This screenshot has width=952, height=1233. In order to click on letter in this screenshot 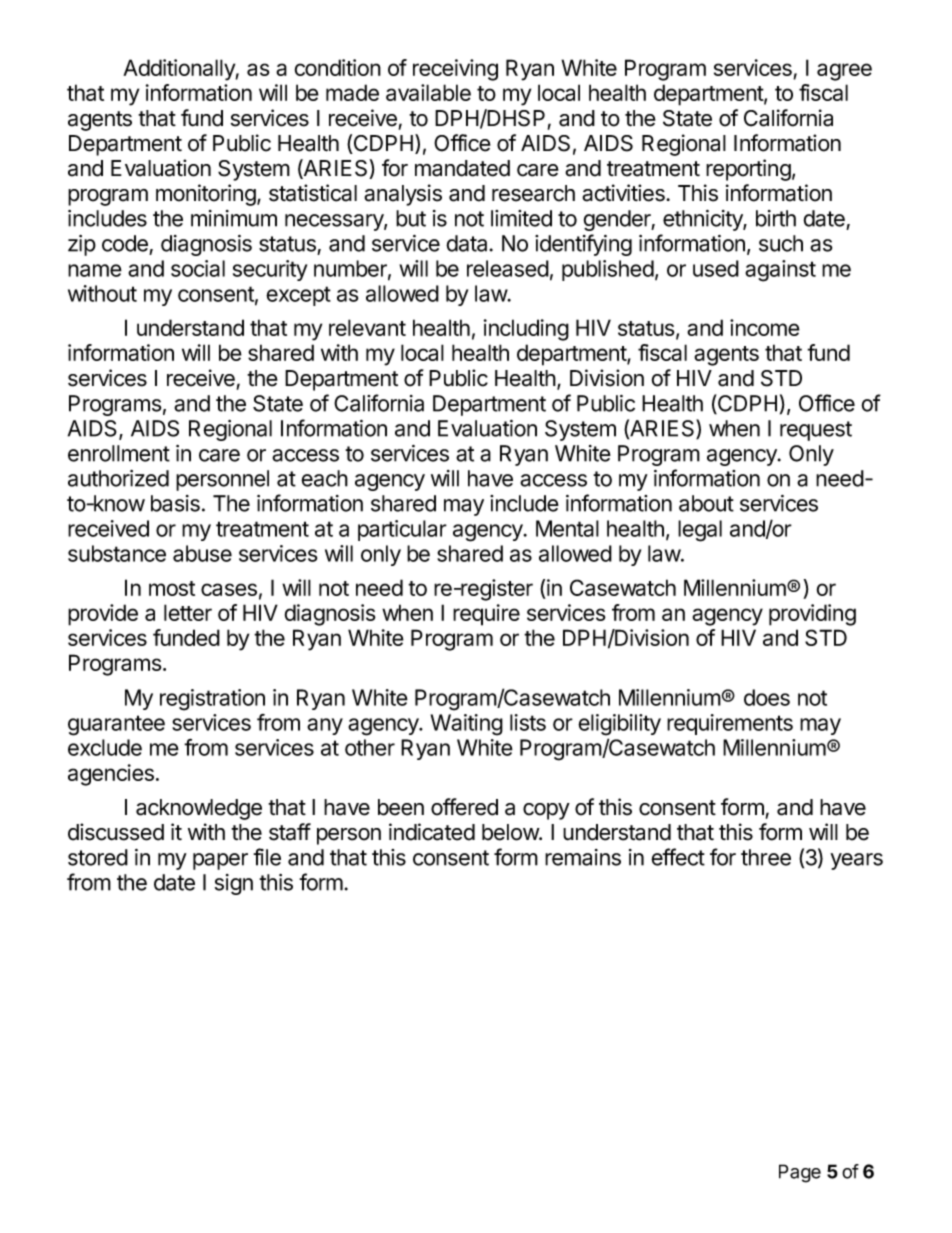, I will do `click(188, 612)`.
